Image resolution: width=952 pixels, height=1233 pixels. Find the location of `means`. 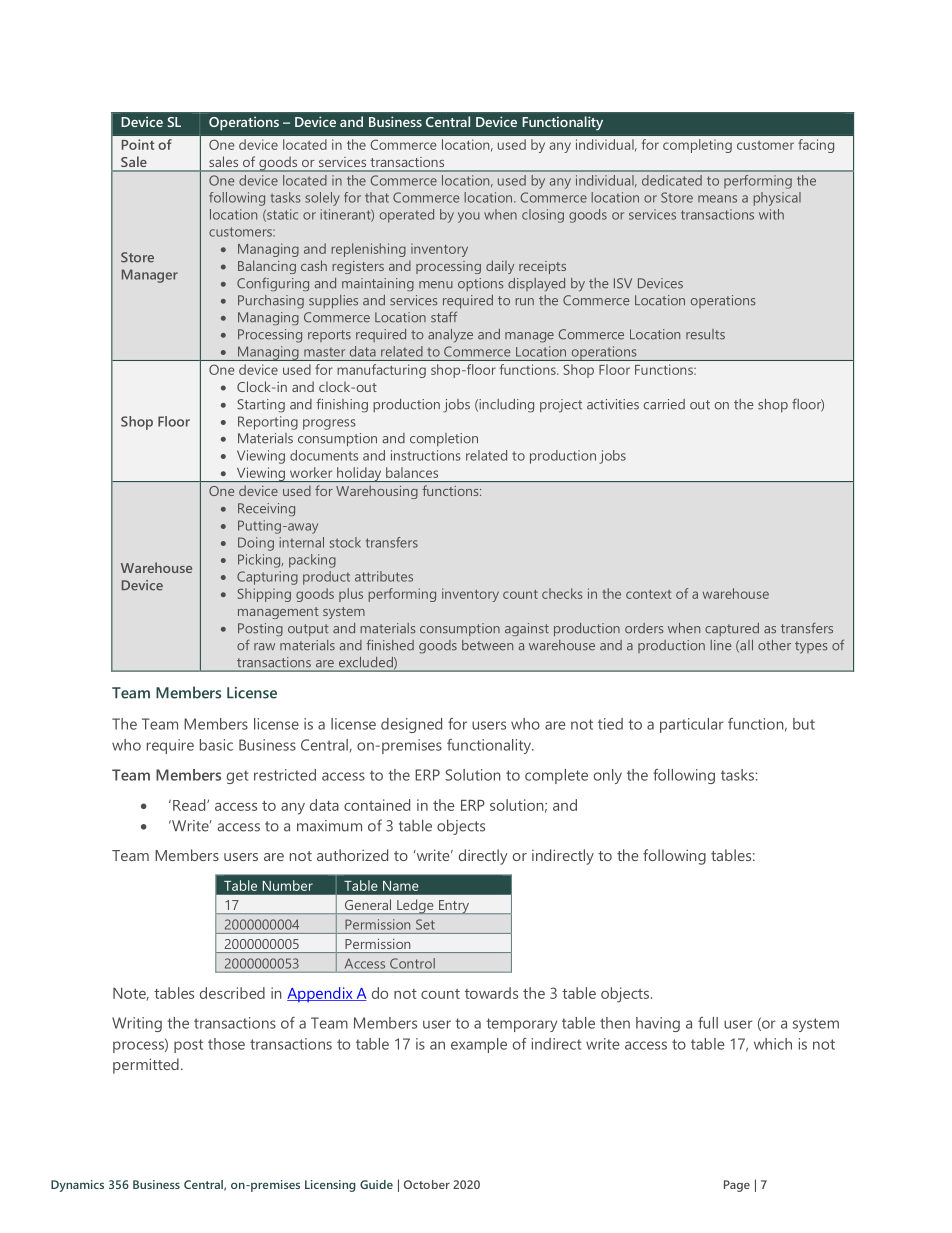

means is located at coordinates (717, 199).
